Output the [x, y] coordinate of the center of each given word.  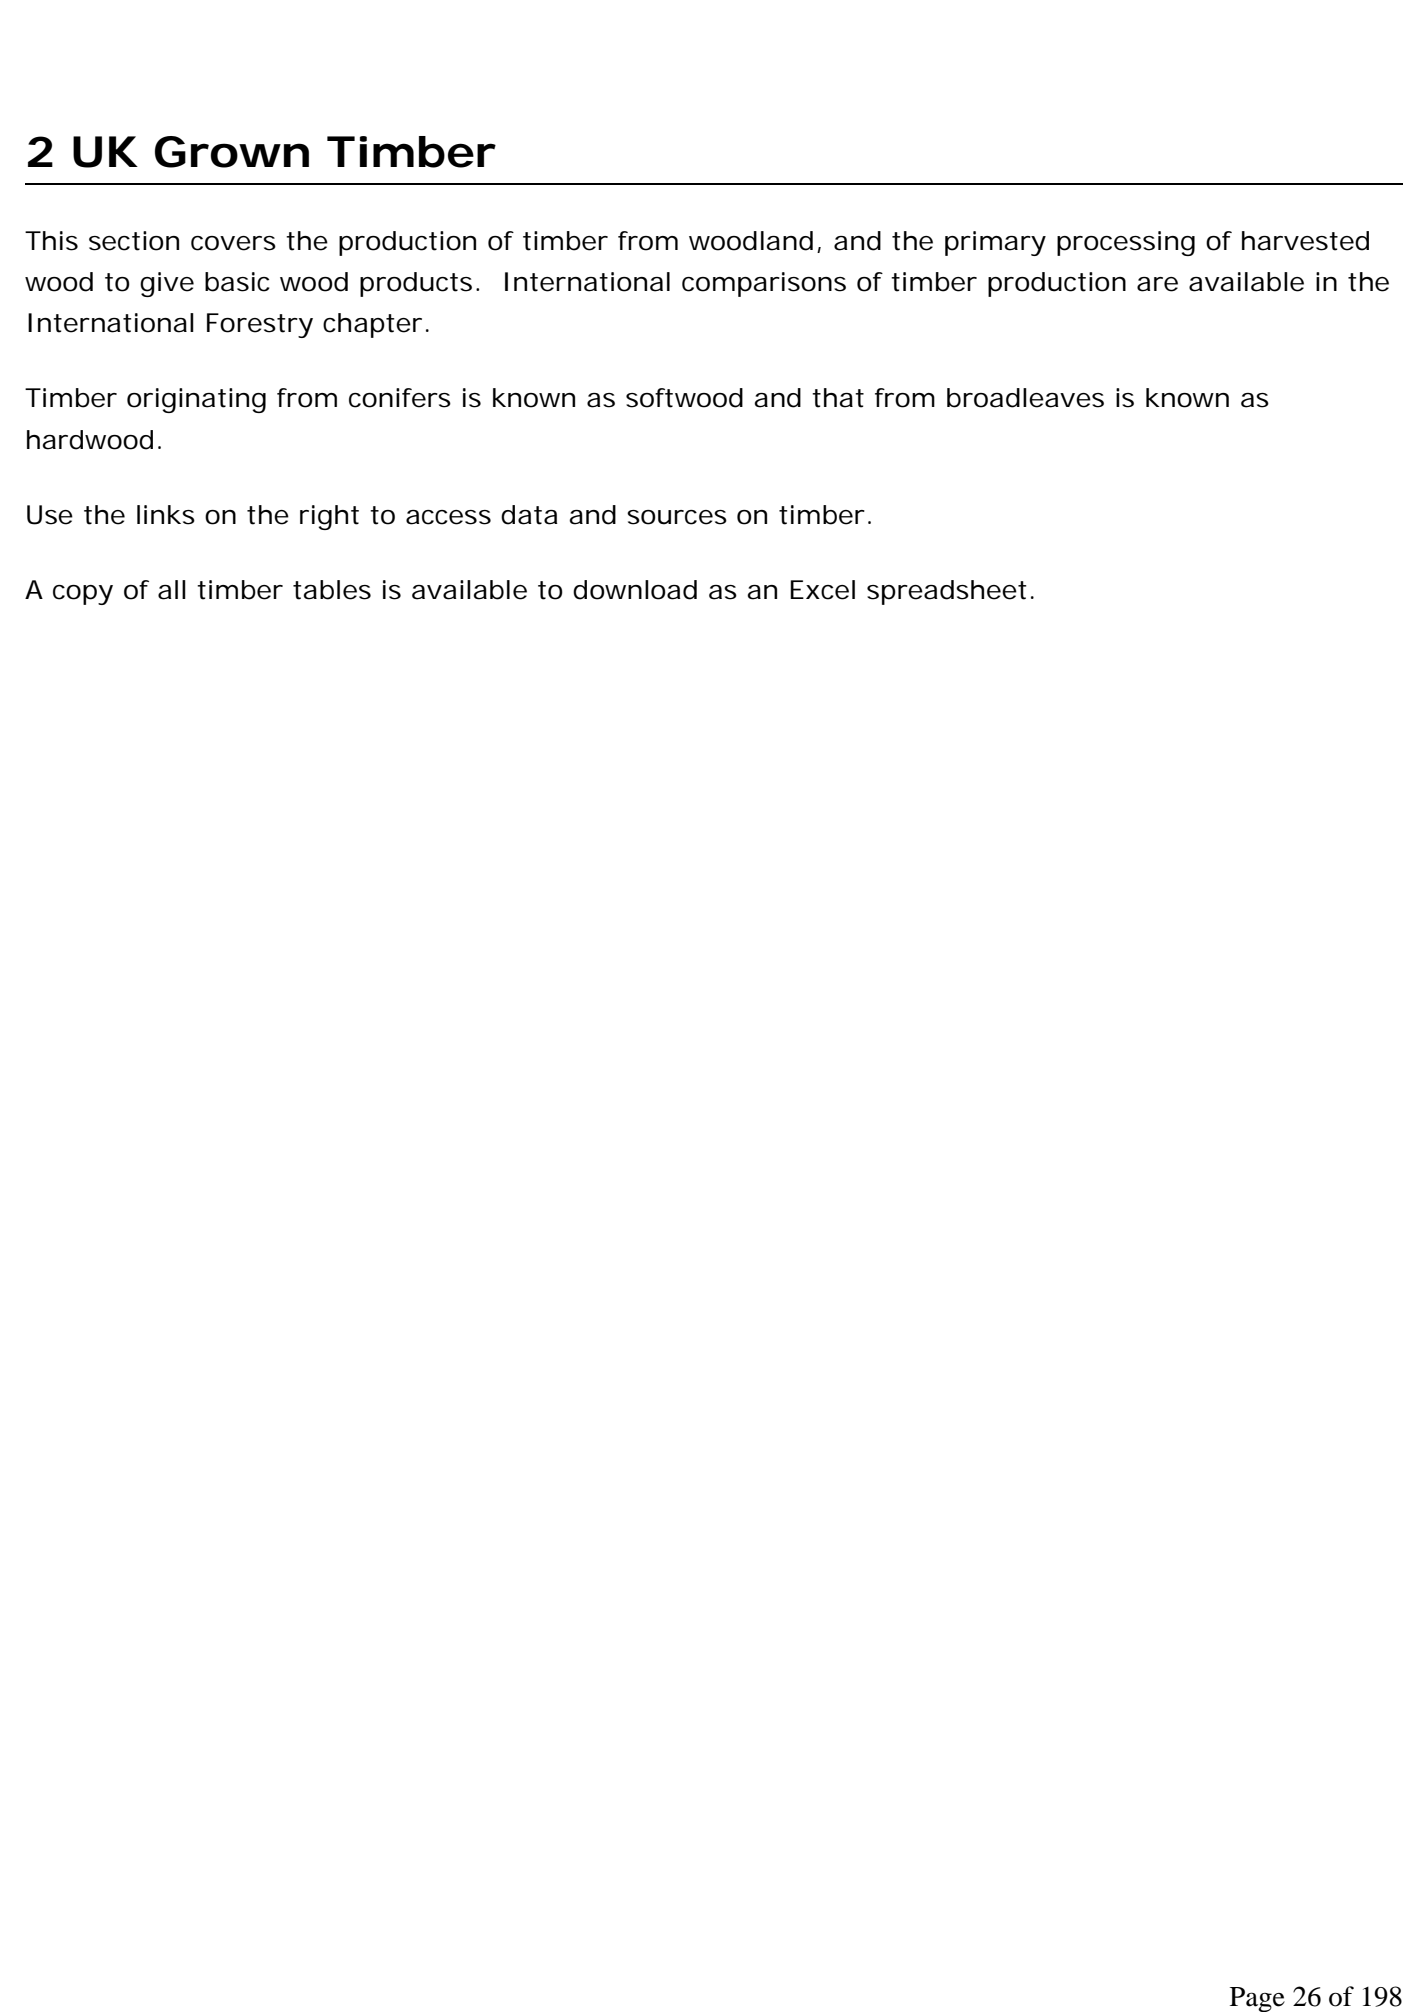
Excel [822, 590]
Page [1257, 1999]
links [166, 515]
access [448, 517]
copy [83, 595]
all [172, 590]
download [635, 590]
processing [1126, 243]
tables [332, 590]
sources [677, 517]
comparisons [764, 284]
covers [233, 243]
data [529, 515]
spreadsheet [947, 592]
